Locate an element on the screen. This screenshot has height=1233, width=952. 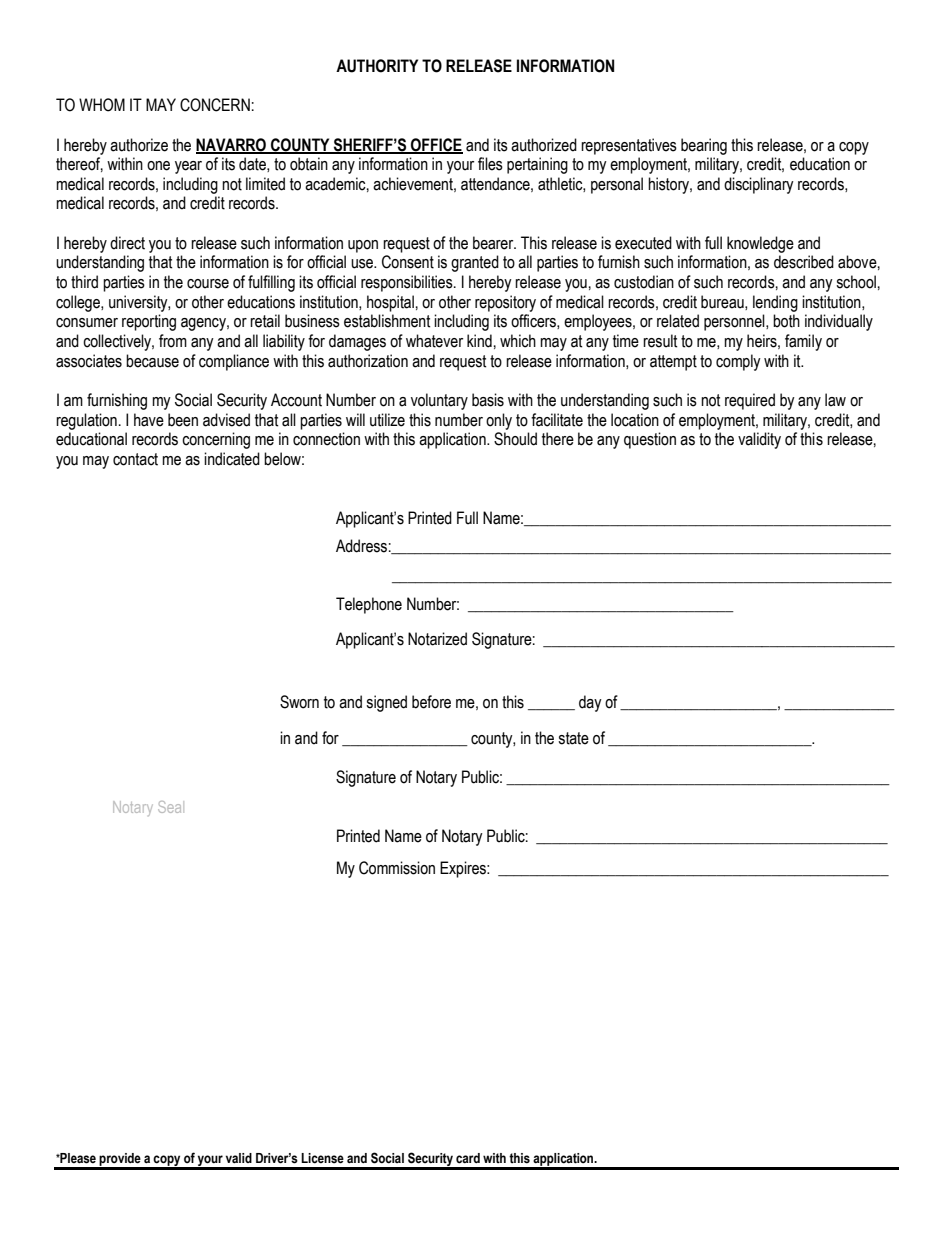
day is located at coordinates (590, 703).
